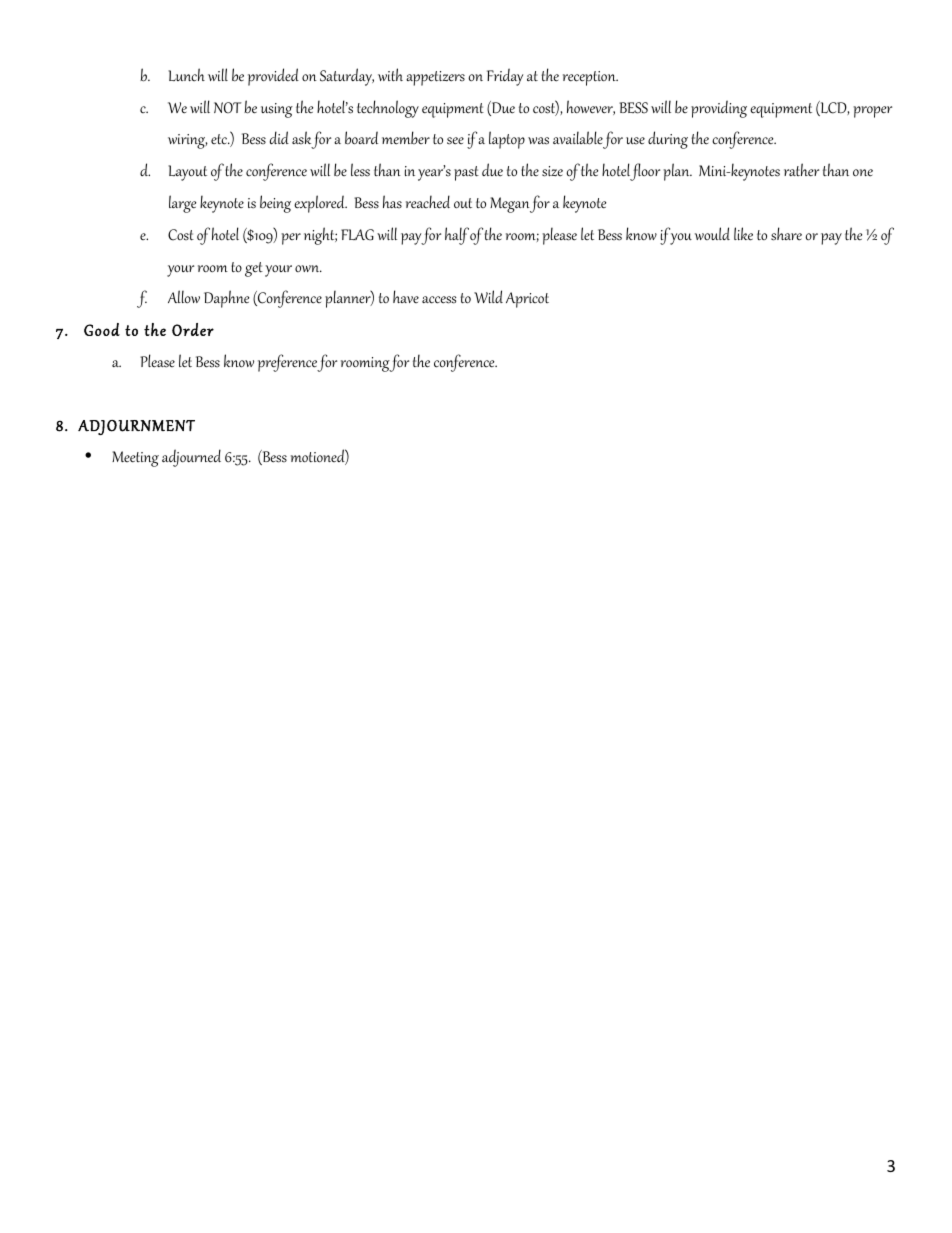 The image size is (952, 1233). What do you see at coordinates (186, 75) in the document?
I see `Lunch` at bounding box center [186, 75].
